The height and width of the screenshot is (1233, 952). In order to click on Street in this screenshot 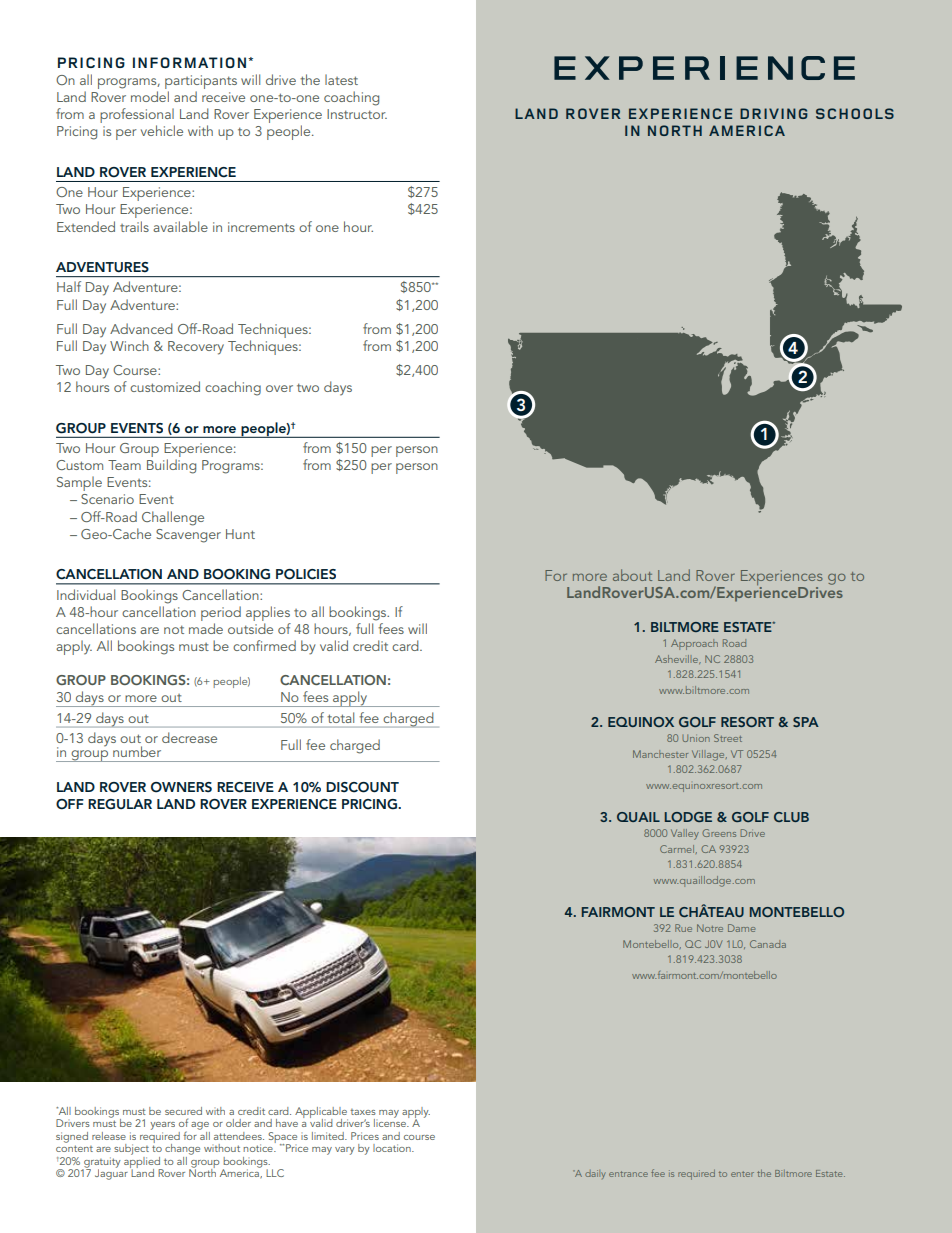, I will do `click(728, 738)`.
